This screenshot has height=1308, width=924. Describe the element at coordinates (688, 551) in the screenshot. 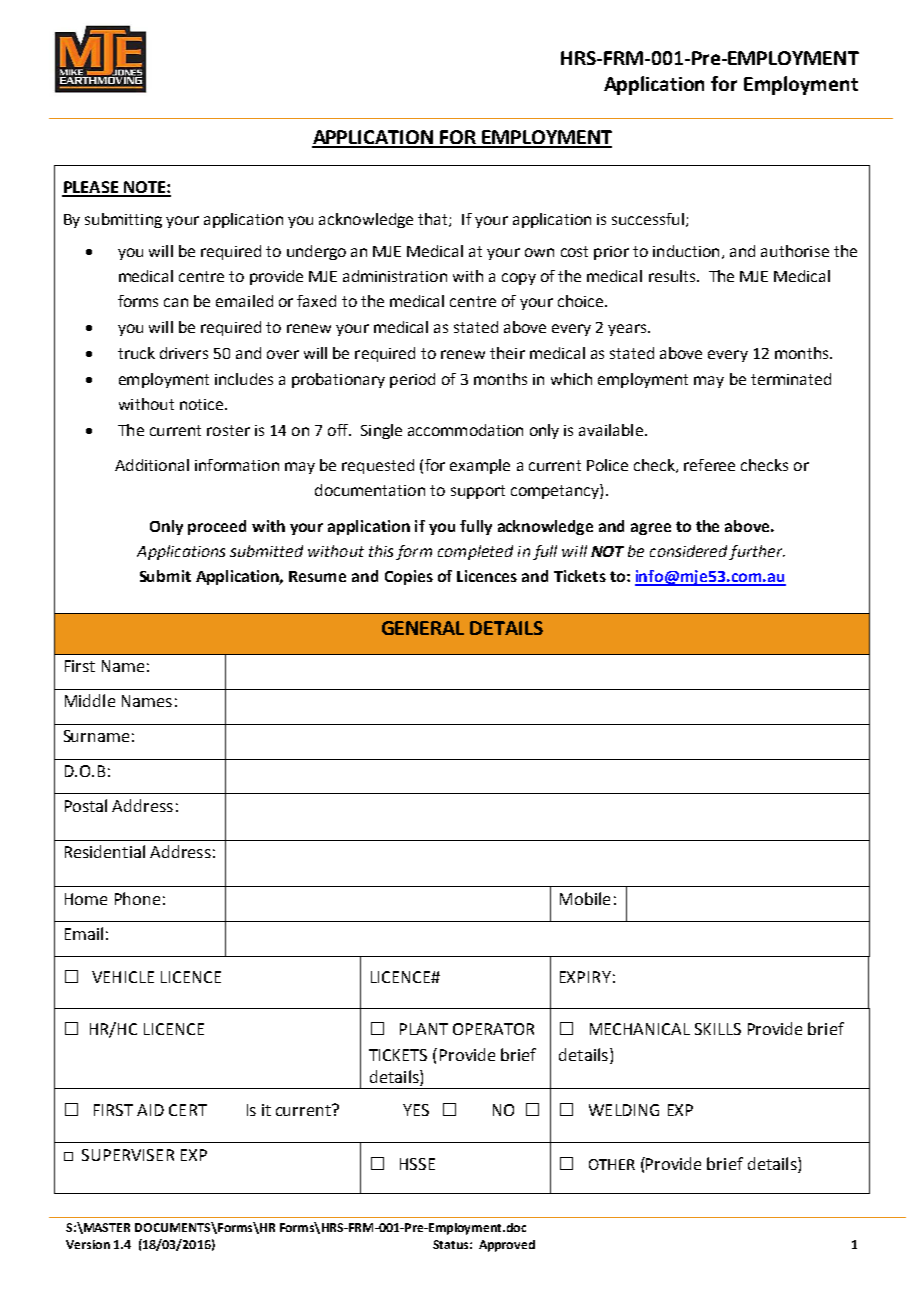

I see `considered` at that location.
